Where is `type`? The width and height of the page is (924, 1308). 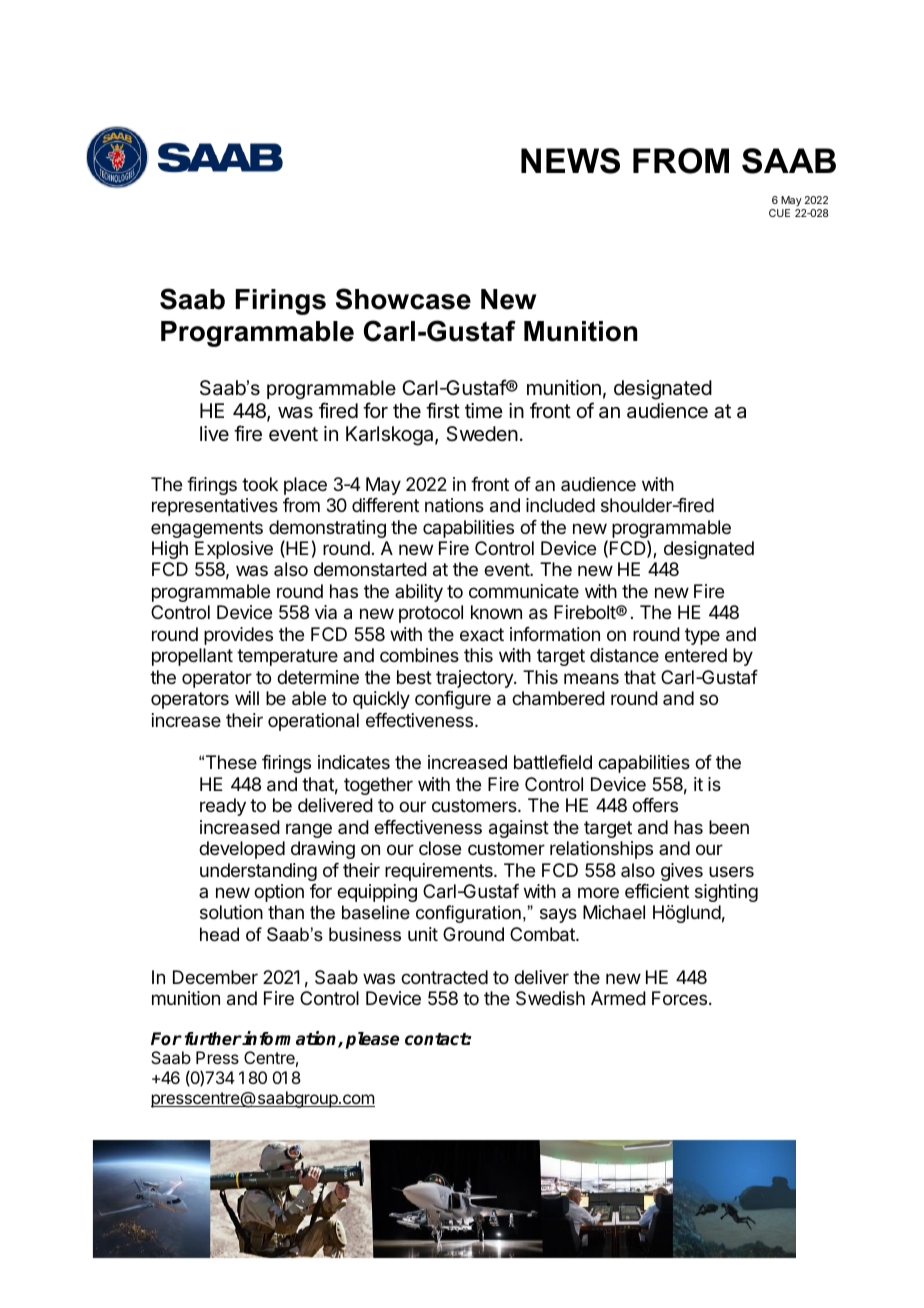 type is located at coordinates (702, 636).
